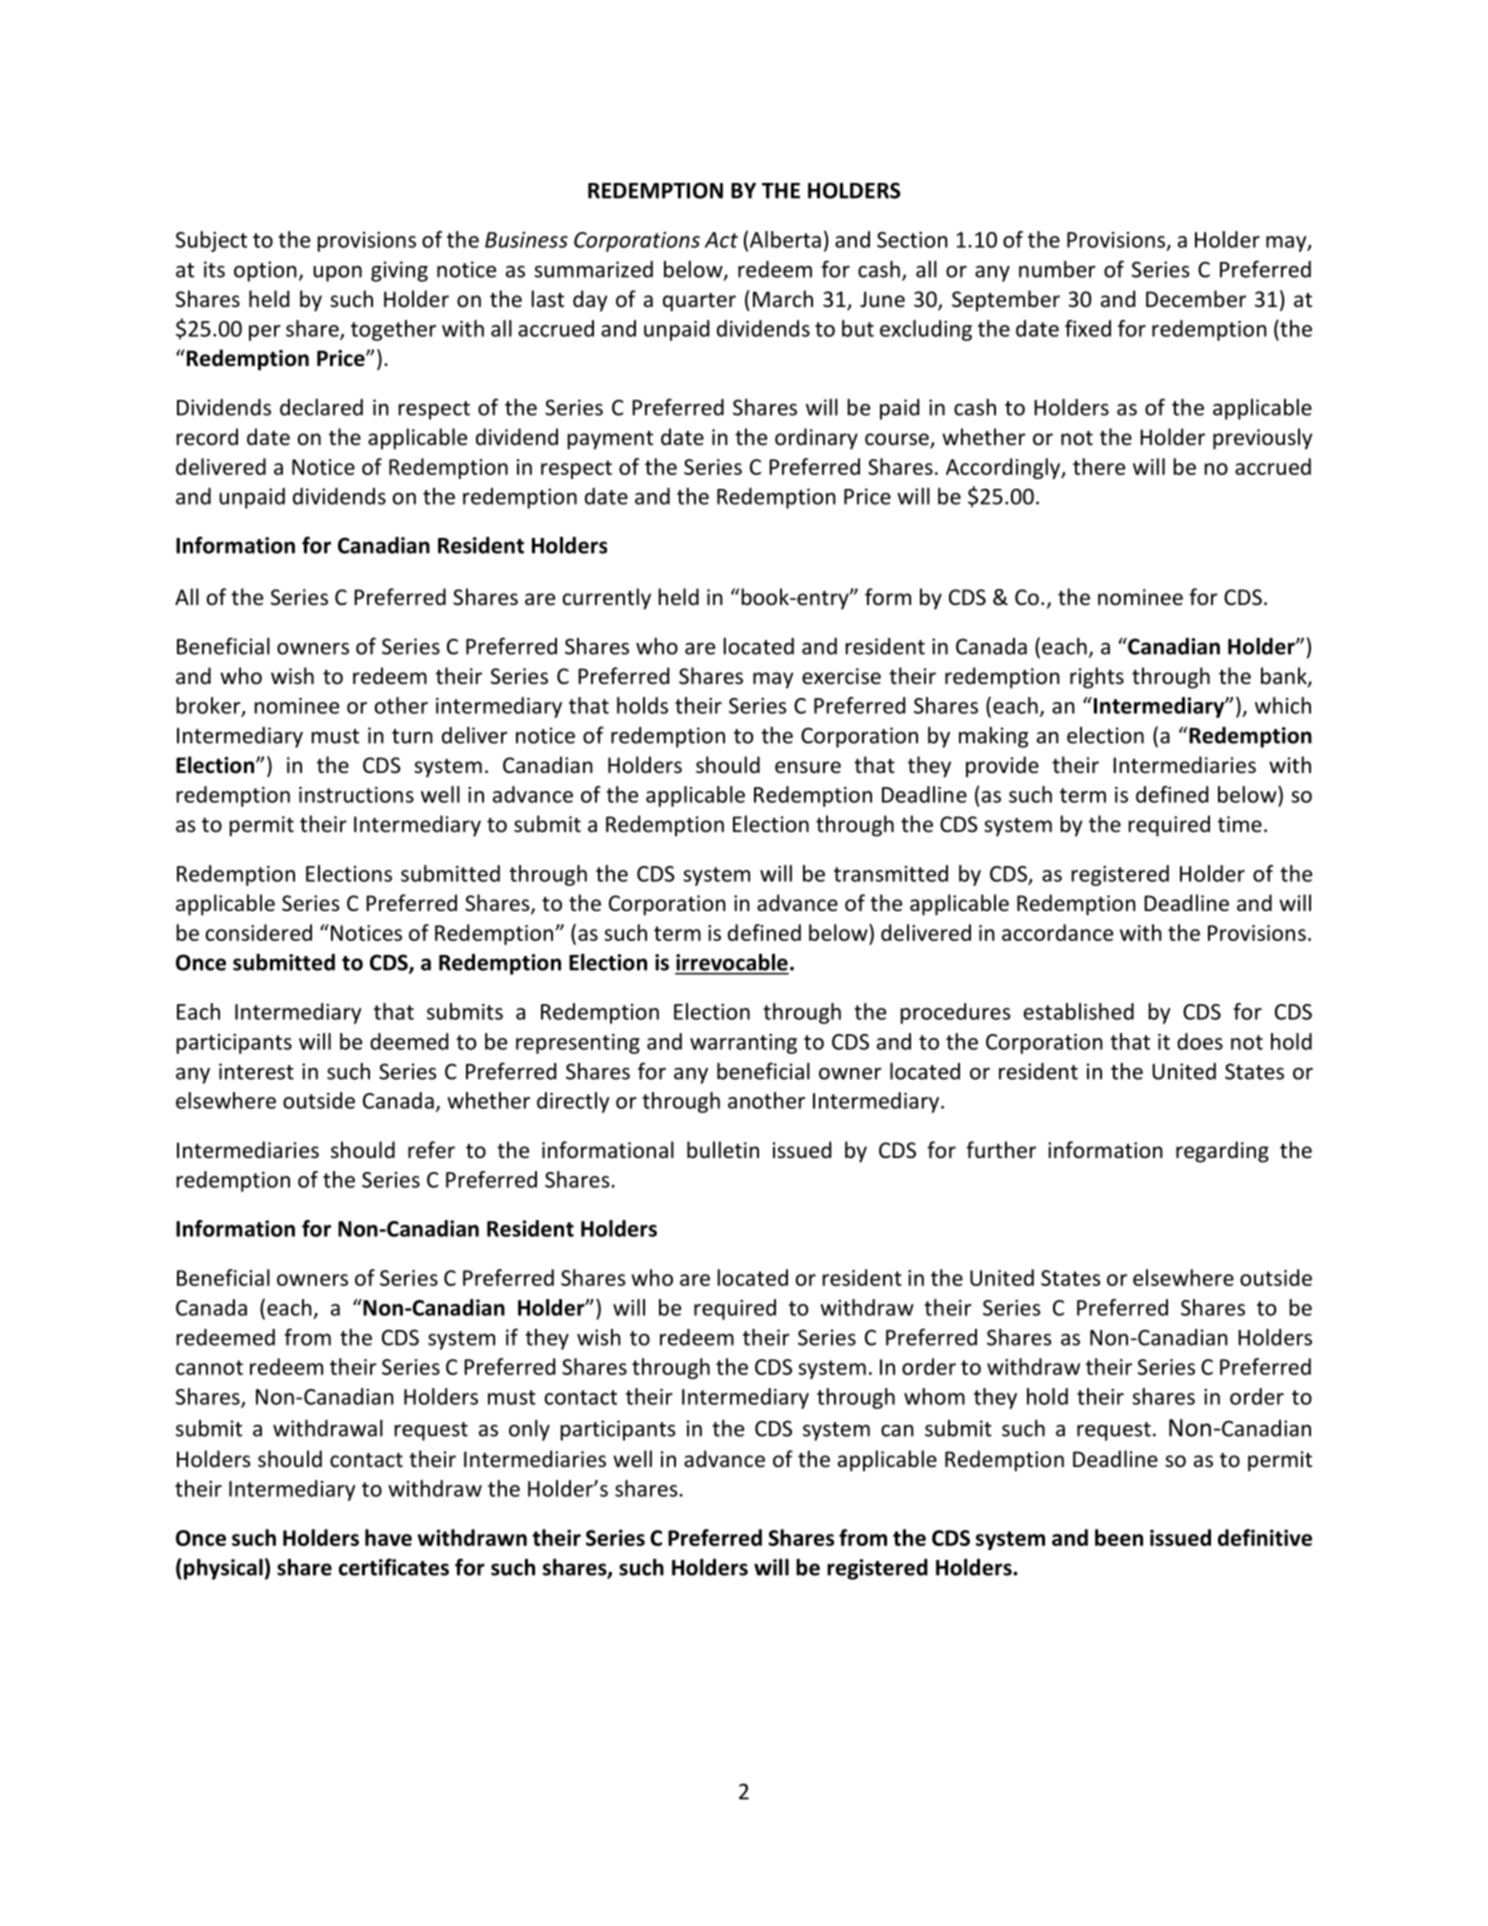 The height and width of the screenshot is (1926, 1488). I want to click on have, so click(388, 1537).
